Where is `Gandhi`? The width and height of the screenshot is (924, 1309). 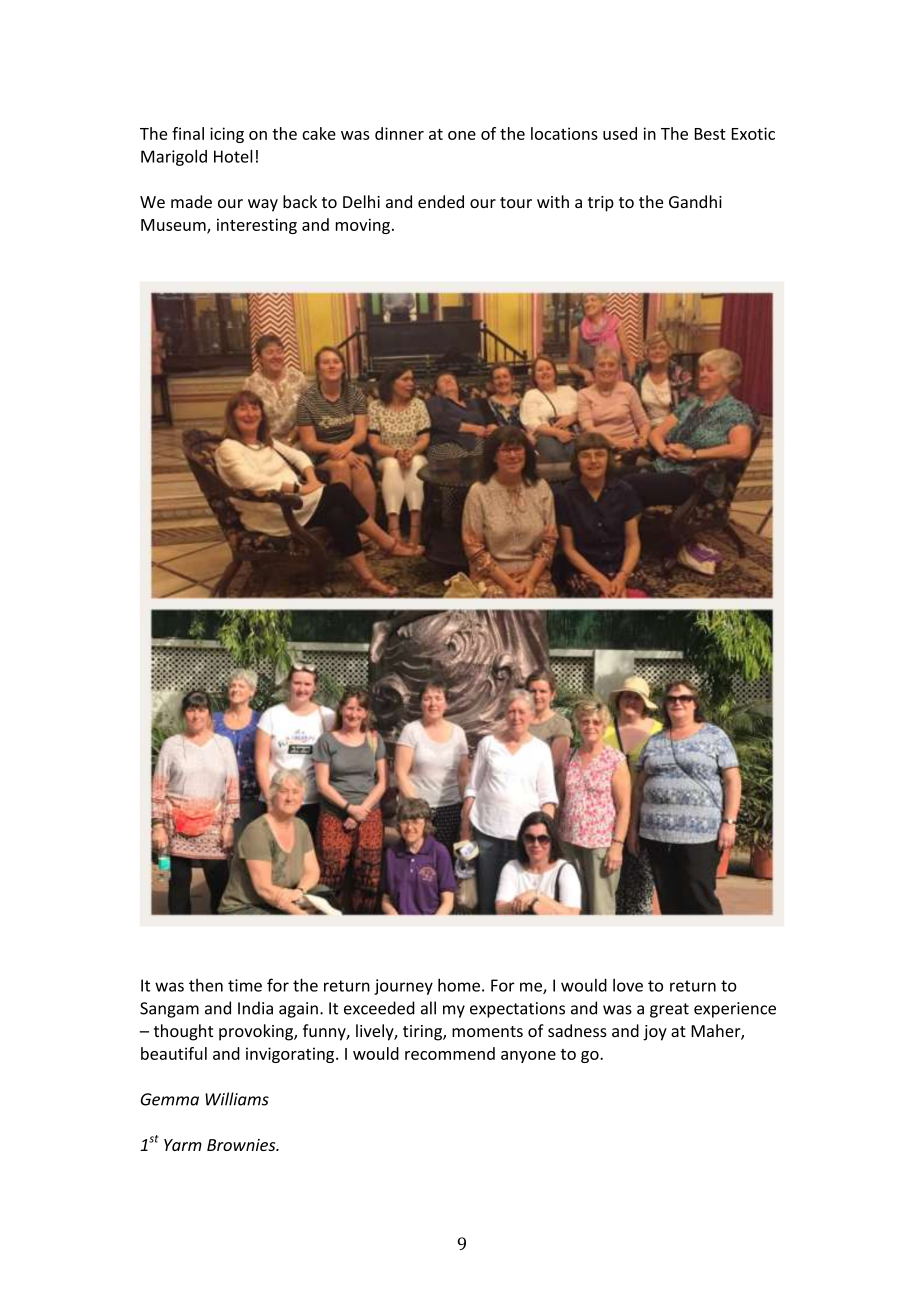 Gandhi is located at coordinates (695, 201).
